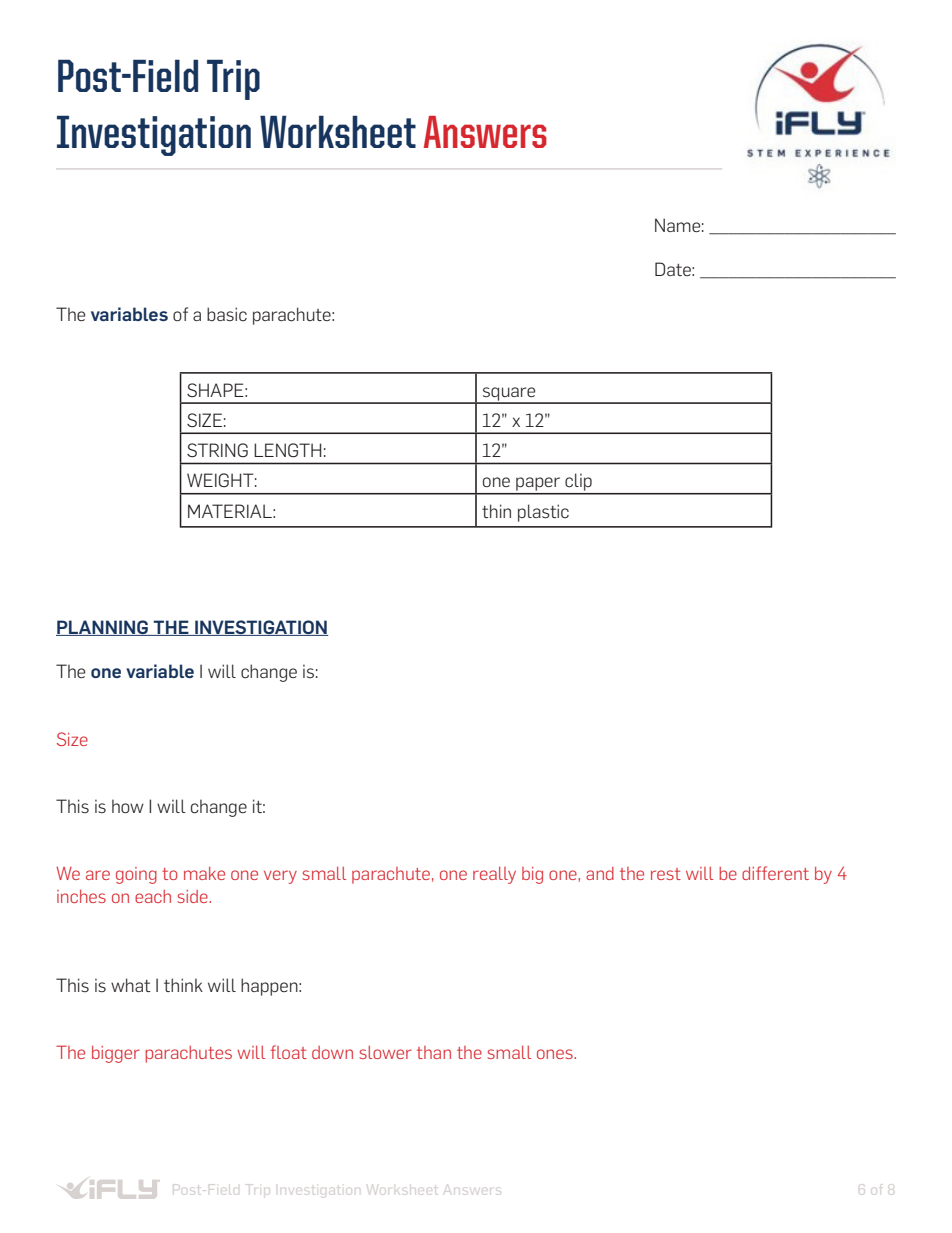  I want to click on different, so click(775, 873).
